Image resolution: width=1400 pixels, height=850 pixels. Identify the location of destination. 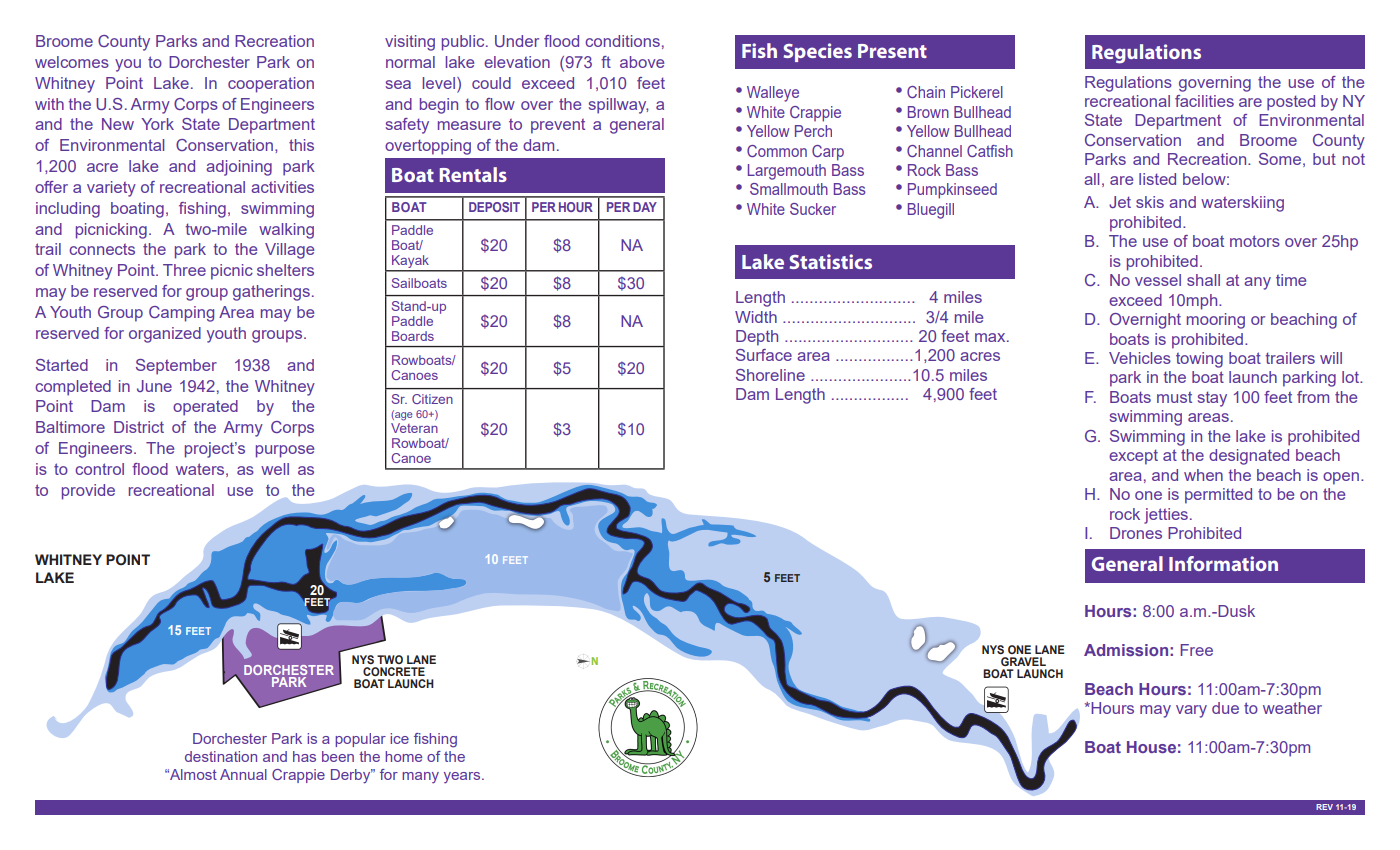
(221, 756).
